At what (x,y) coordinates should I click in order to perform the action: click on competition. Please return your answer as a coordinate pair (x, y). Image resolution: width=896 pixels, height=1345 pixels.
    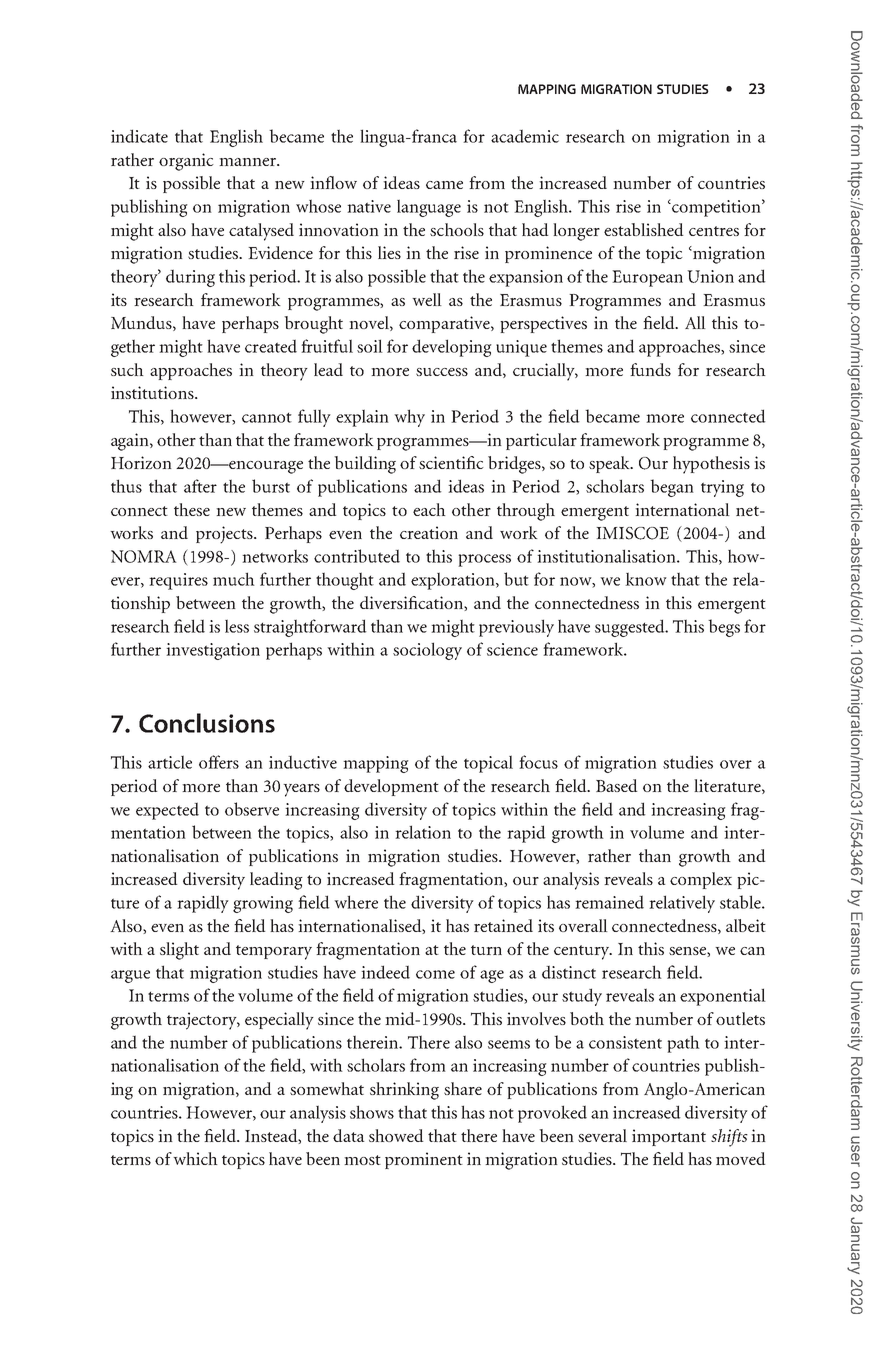
    Looking at the image, I should click on (716, 208).
